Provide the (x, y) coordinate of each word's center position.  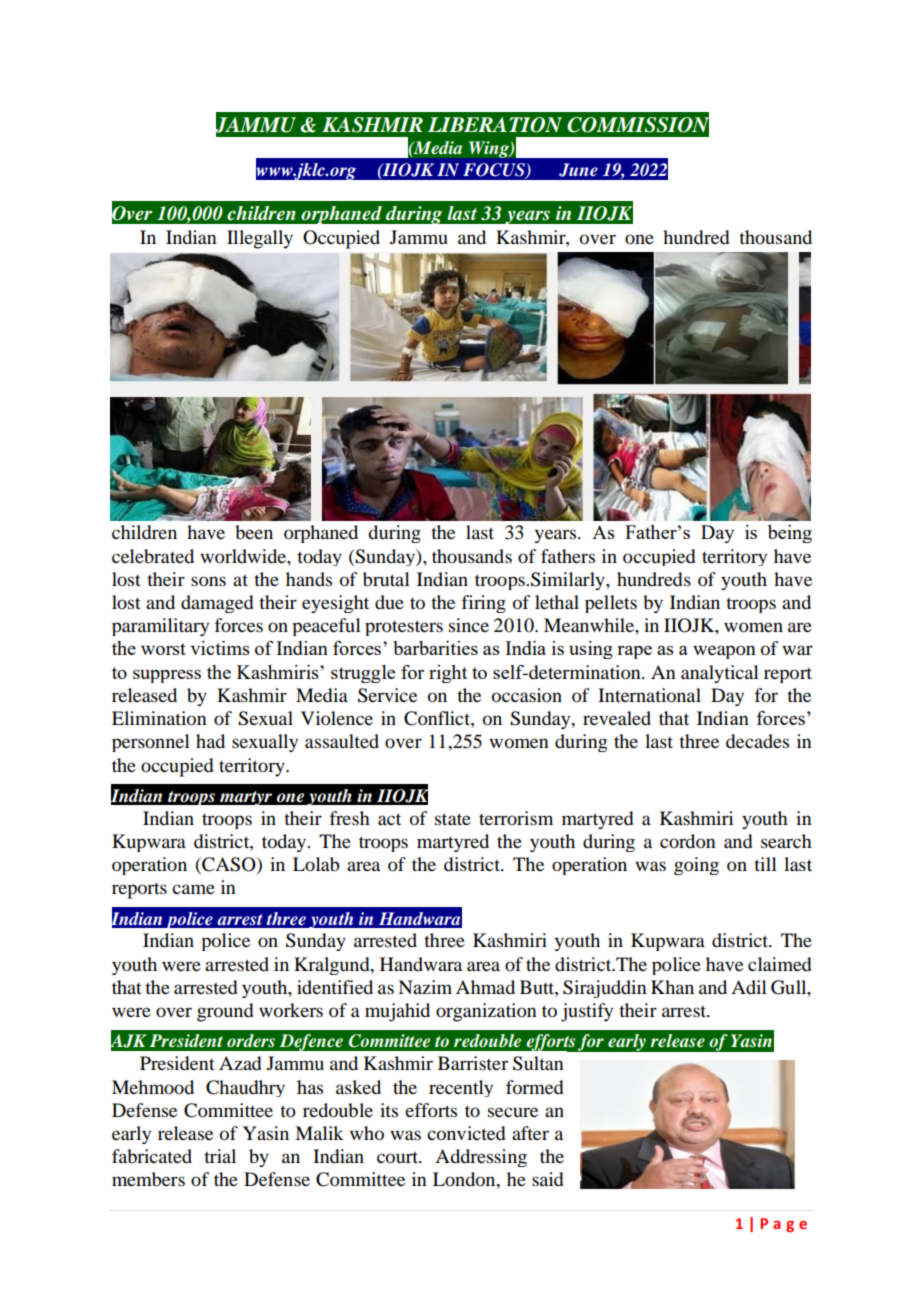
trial (220, 1156)
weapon (724, 652)
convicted (466, 1133)
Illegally (260, 239)
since (469, 625)
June (578, 170)
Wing (490, 149)
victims (220, 648)
